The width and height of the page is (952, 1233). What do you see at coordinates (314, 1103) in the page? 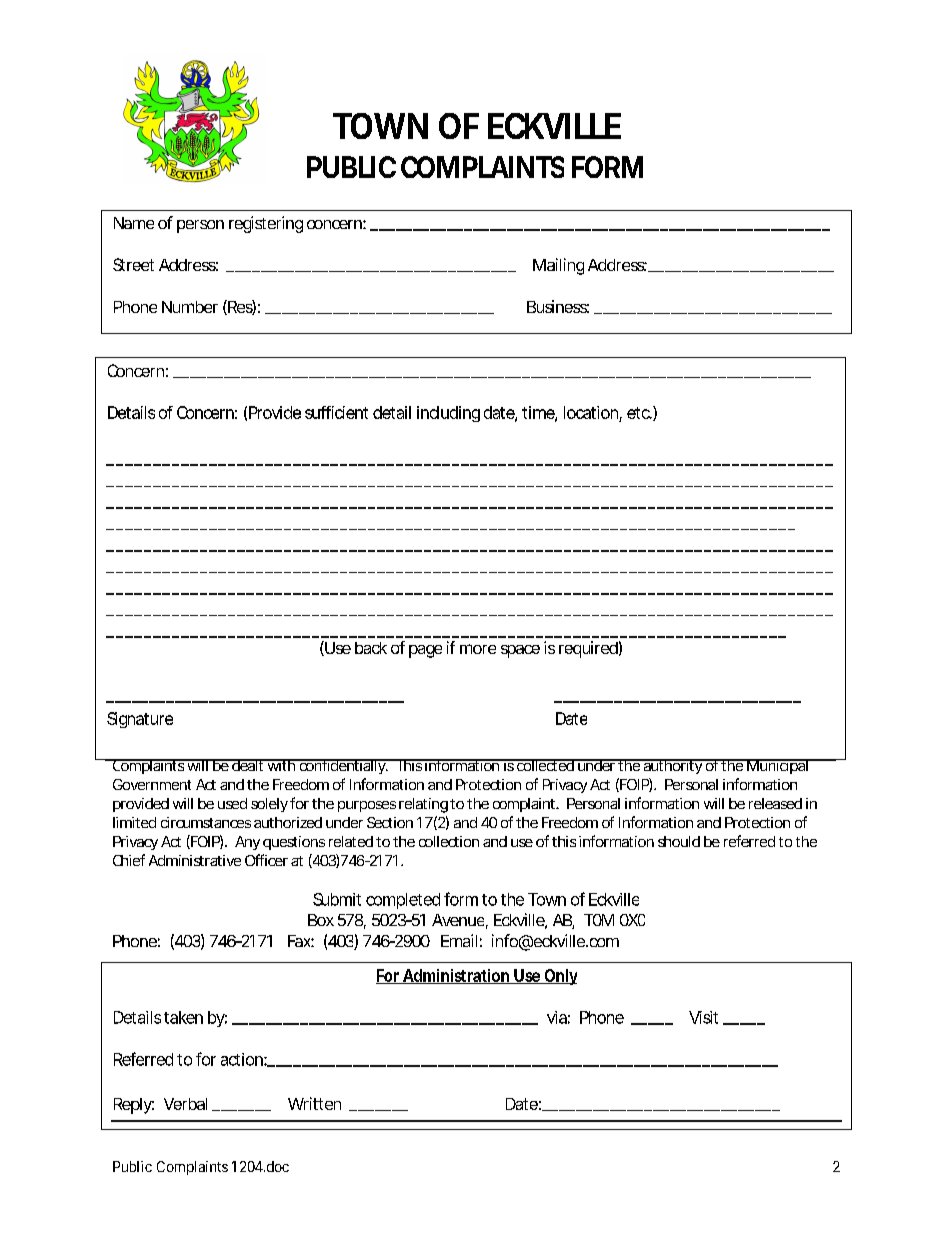
I see `Written` at bounding box center [314, 1103].
